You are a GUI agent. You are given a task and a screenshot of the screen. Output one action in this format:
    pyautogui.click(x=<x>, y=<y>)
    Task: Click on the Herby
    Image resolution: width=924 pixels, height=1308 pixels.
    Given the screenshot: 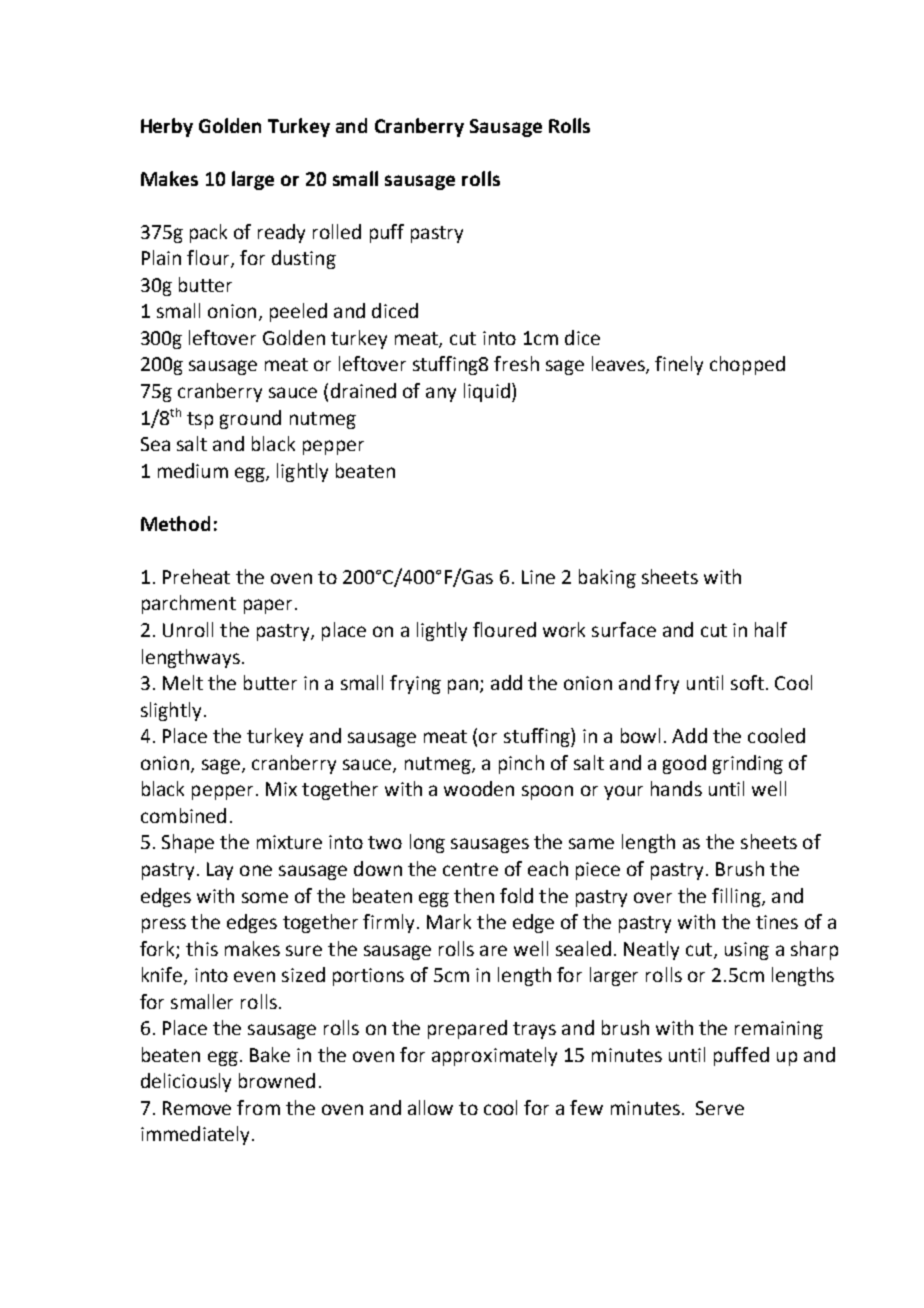 What is the action you would take?
    pyautogui.click(x=167, y=127)
